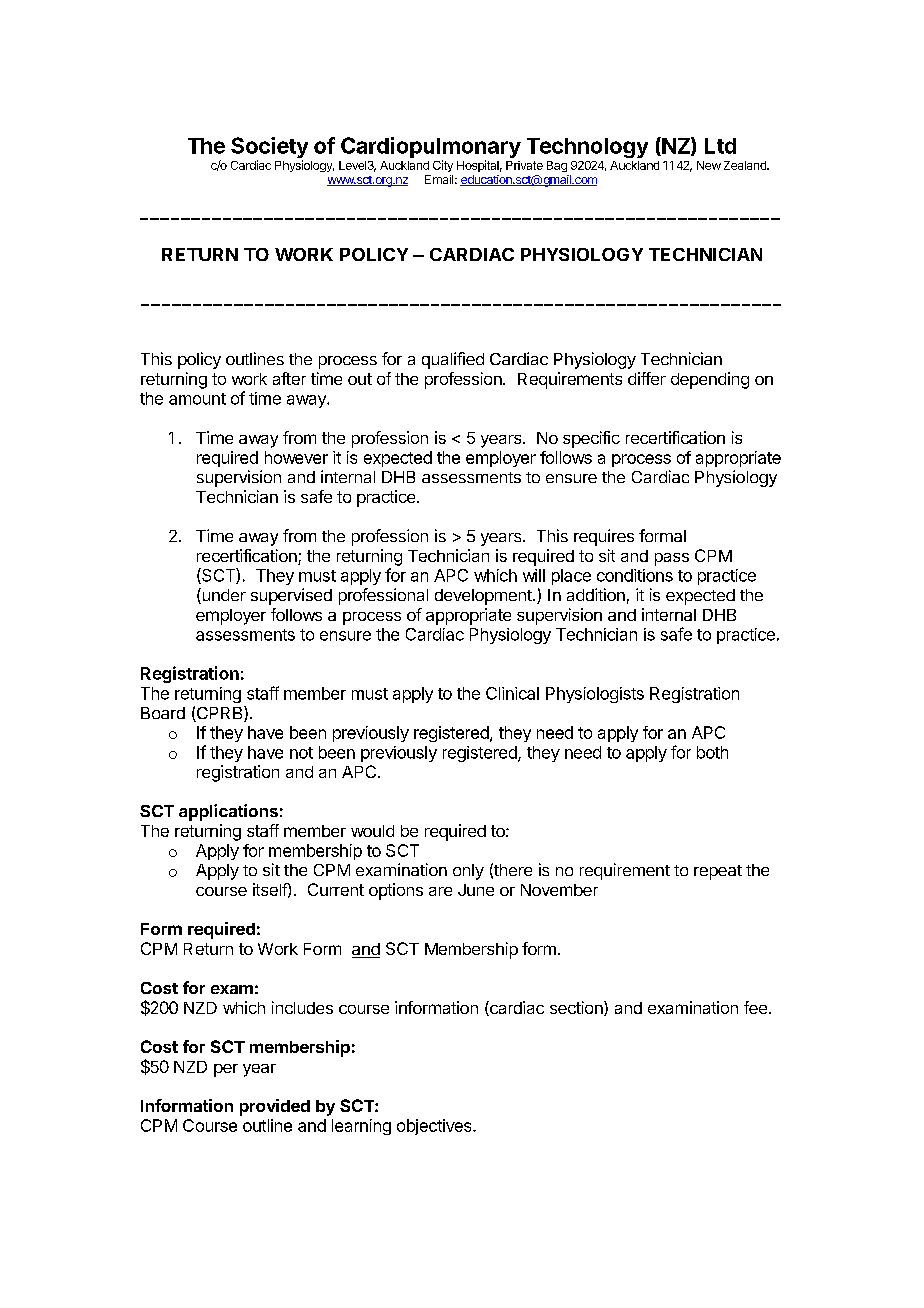  Describe the element at coordinates (468, 872) in the document. I see `only` at that location.
